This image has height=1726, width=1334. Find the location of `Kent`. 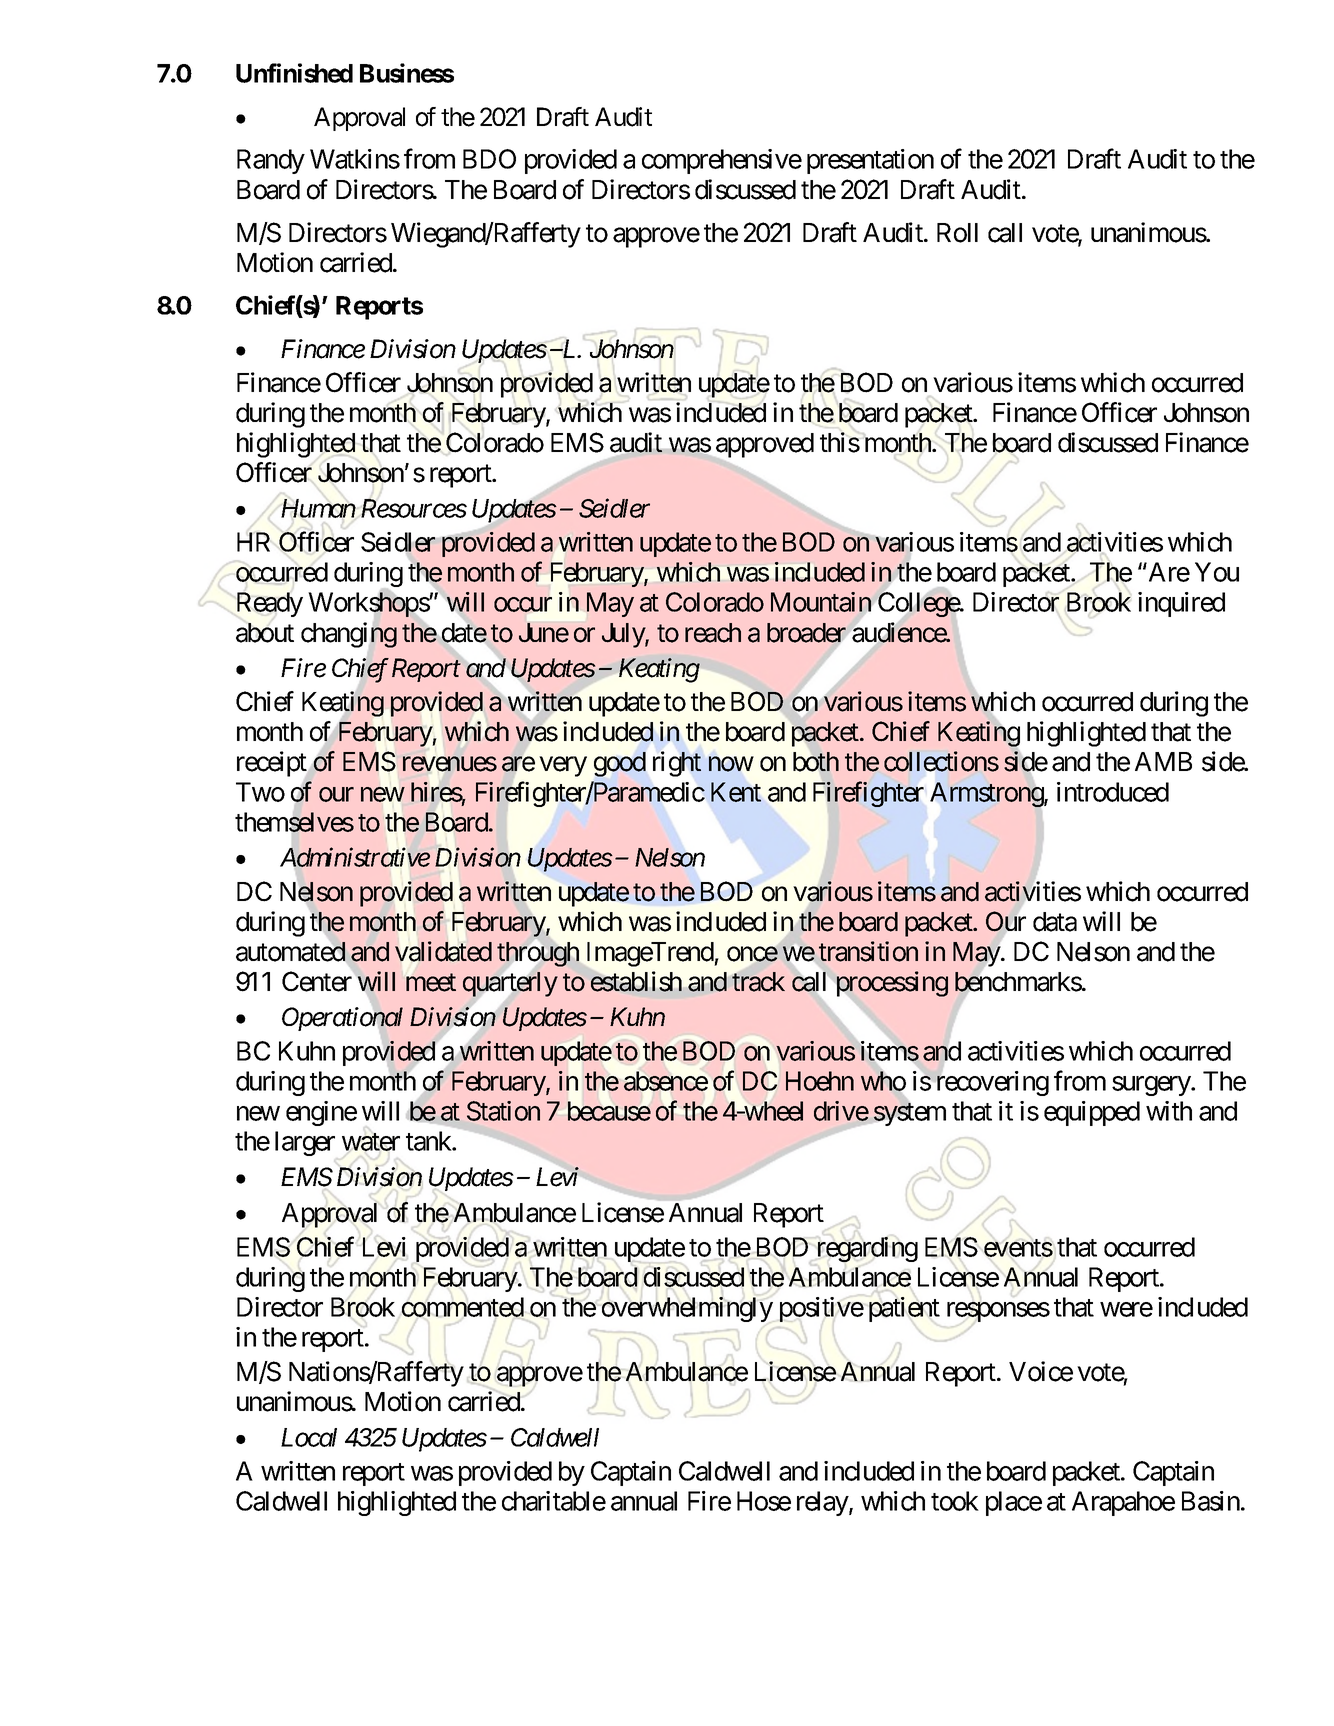

Kent is located at coordinates (736, 792).
